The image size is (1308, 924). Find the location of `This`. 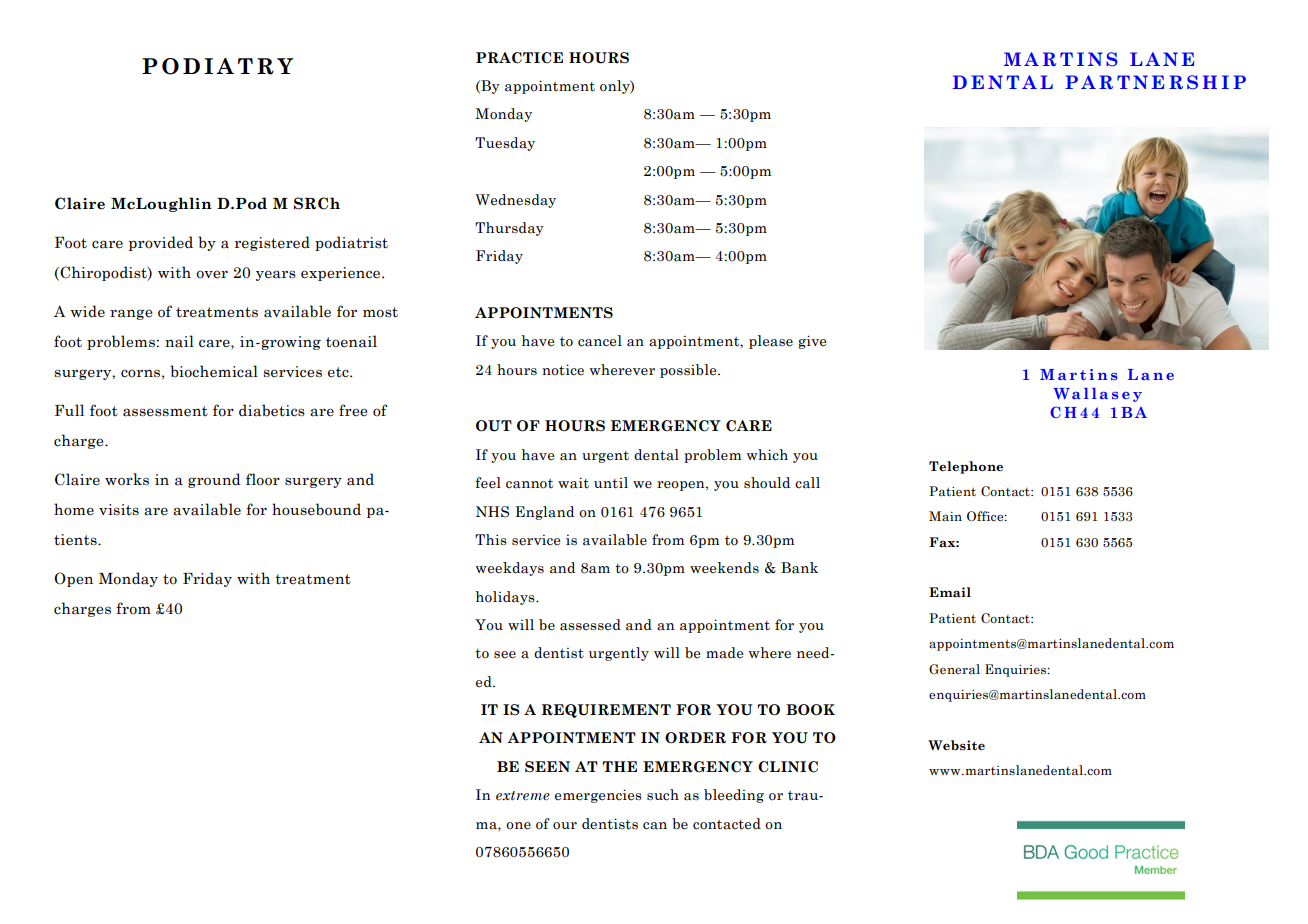

This is located at coordinates (491, 539).
